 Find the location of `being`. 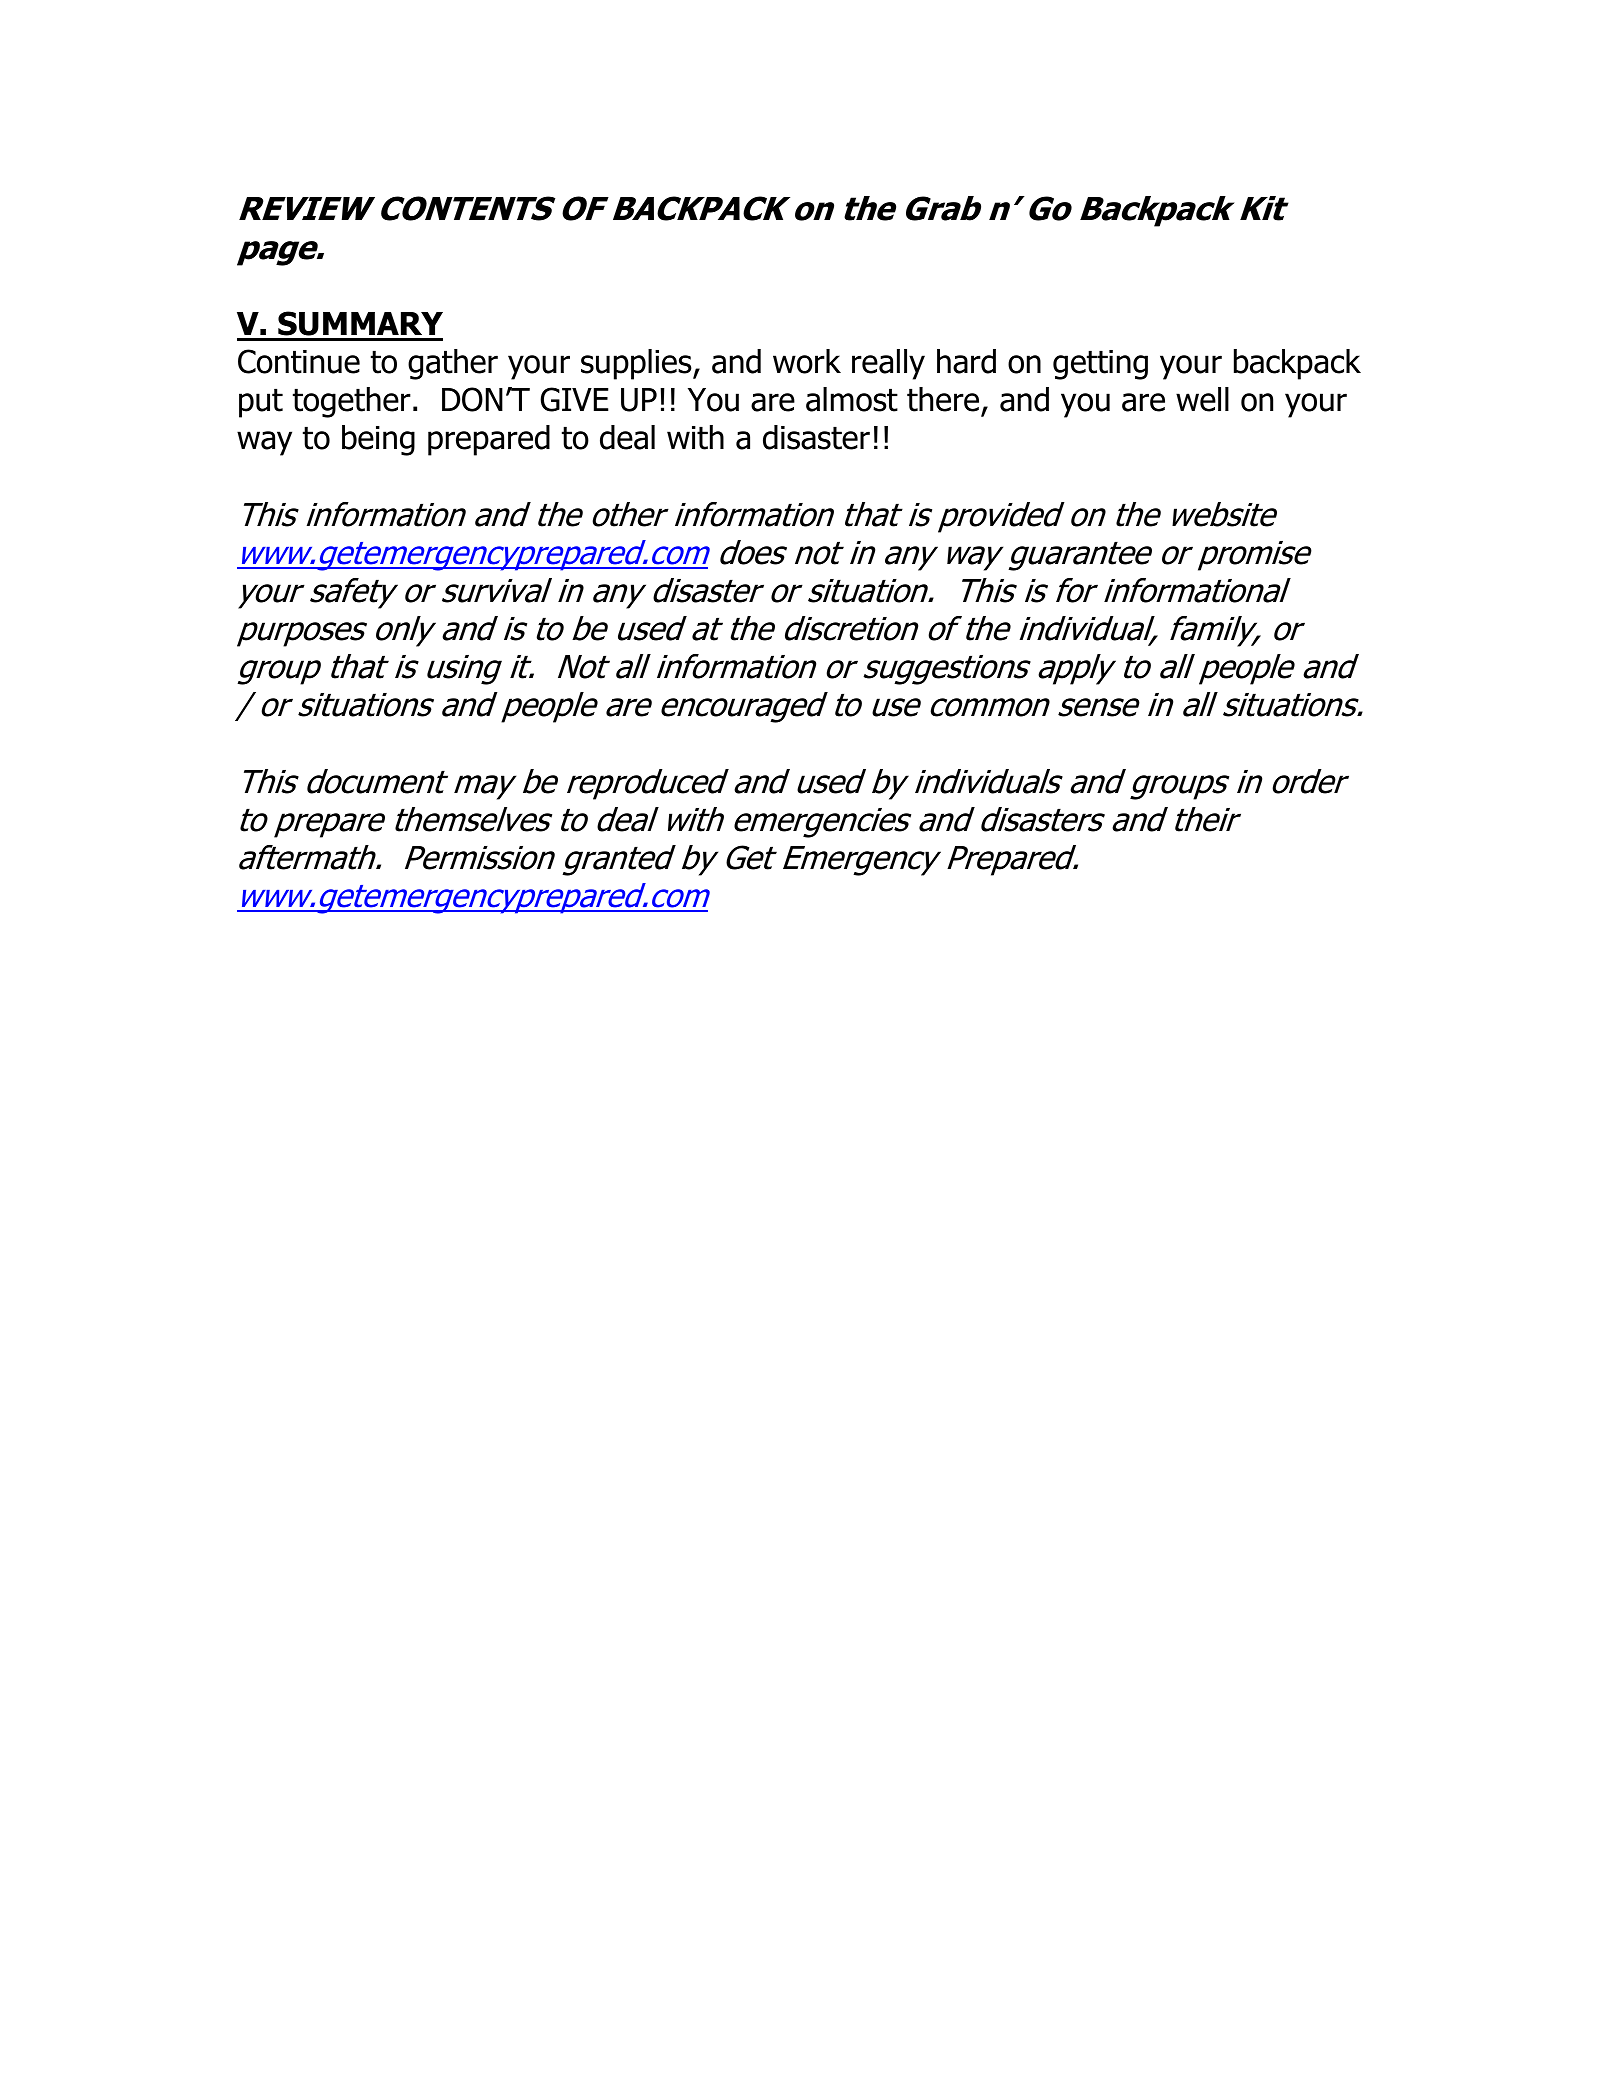

being is located at coordinates (378, 440).
